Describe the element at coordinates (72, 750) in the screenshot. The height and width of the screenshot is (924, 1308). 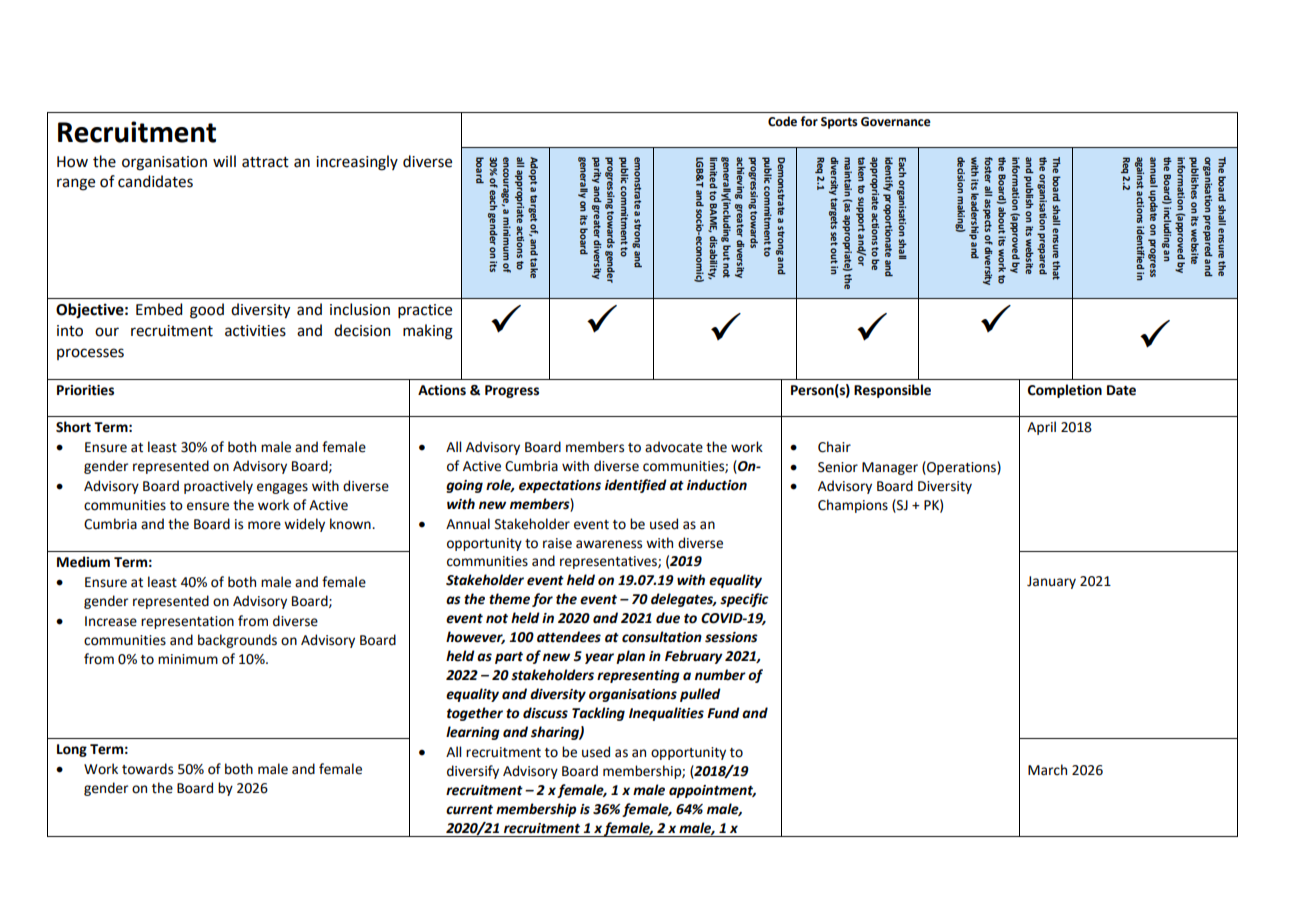
I see `Long` at that location.
